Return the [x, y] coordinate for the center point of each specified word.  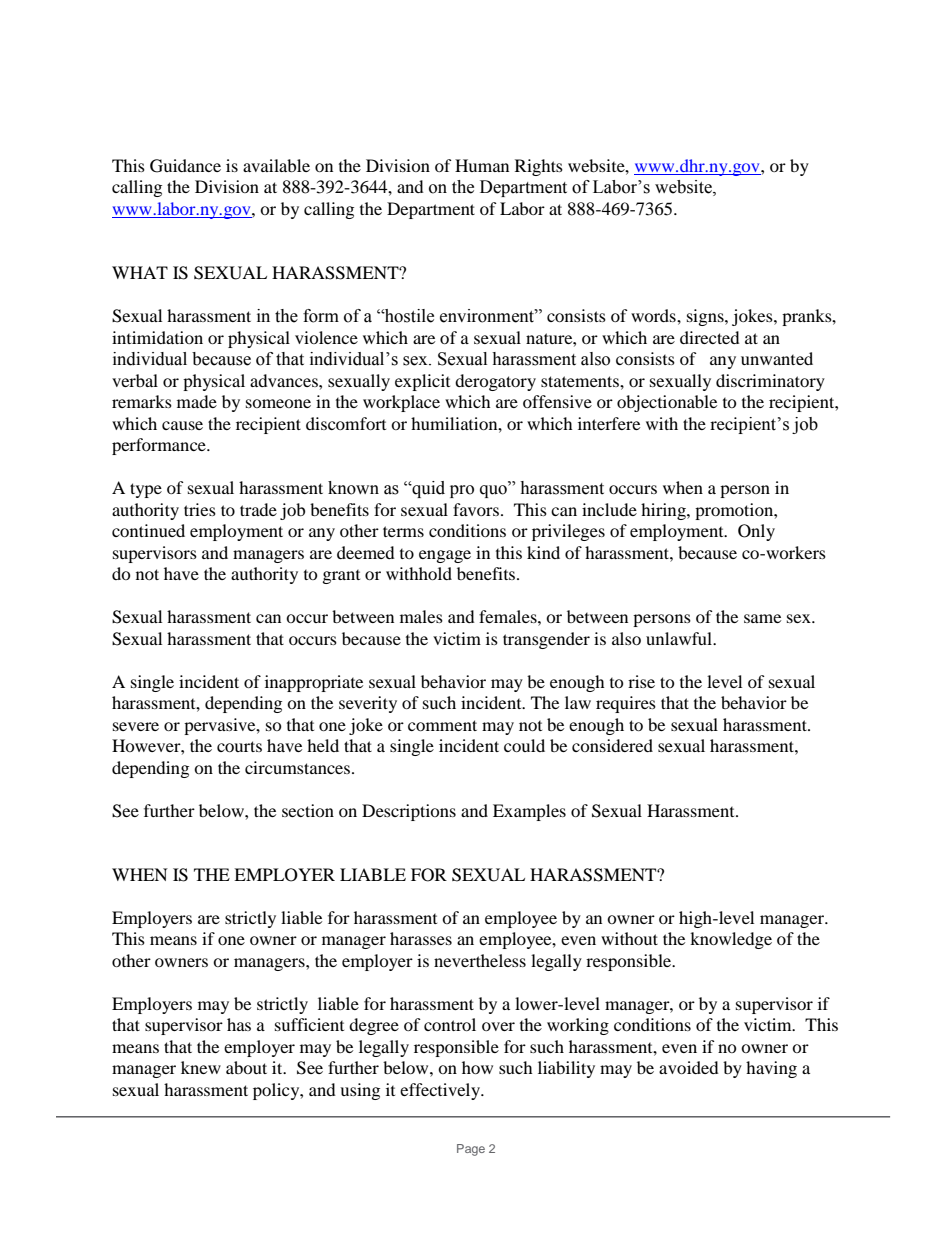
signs [706, 317]
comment [442, 725]
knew [201, 1067]
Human [482, 165]
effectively [441, 1091]
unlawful [680, 638]
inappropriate [314, 683]
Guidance [185, 166]
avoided [689, 1067]
